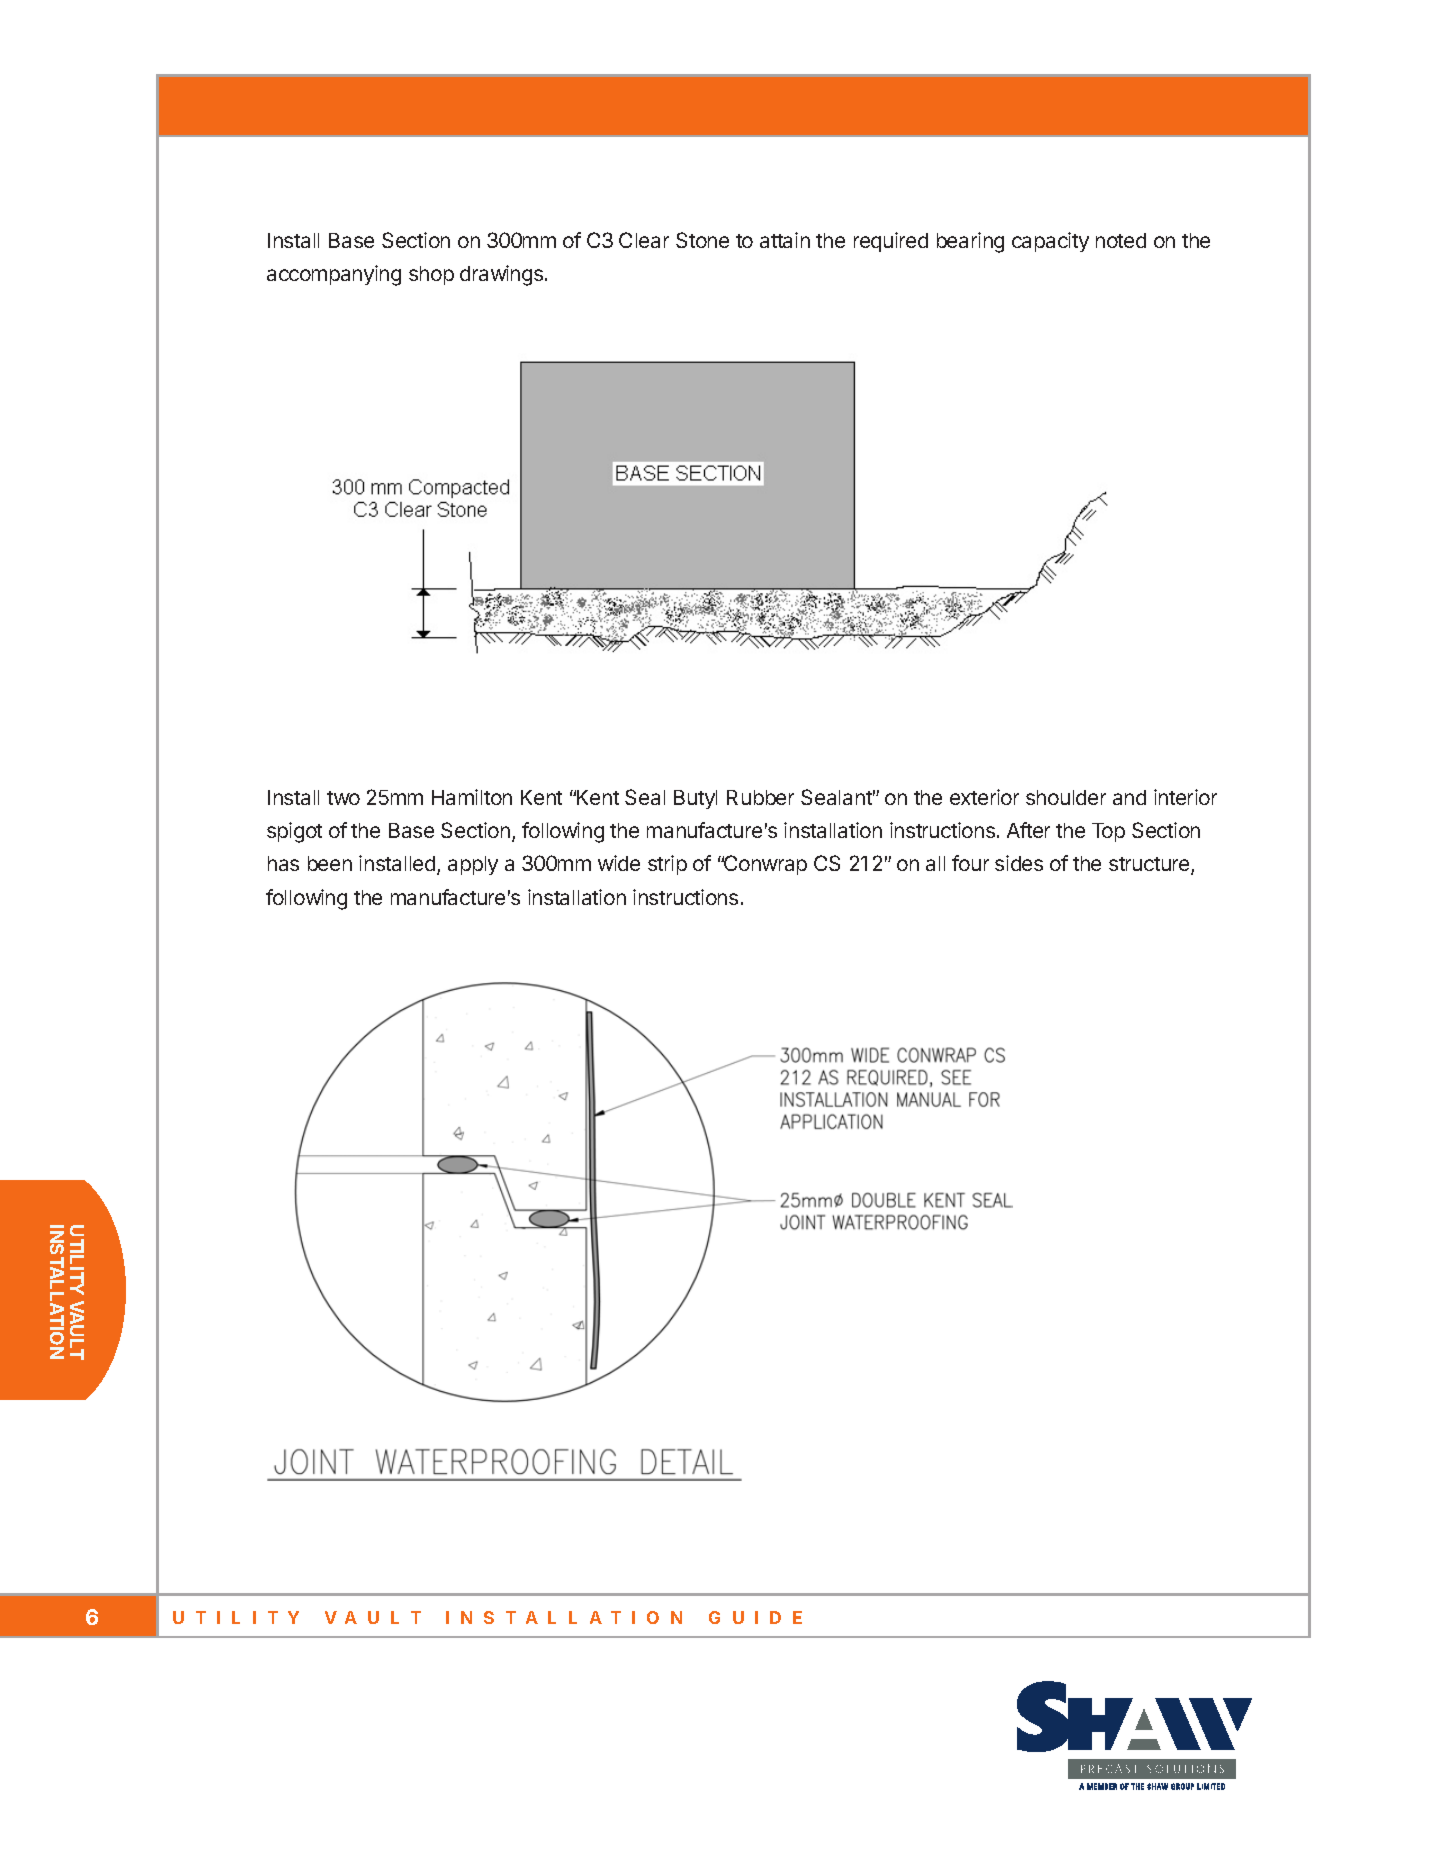  I want to click on drawings, so click(503, 275).
